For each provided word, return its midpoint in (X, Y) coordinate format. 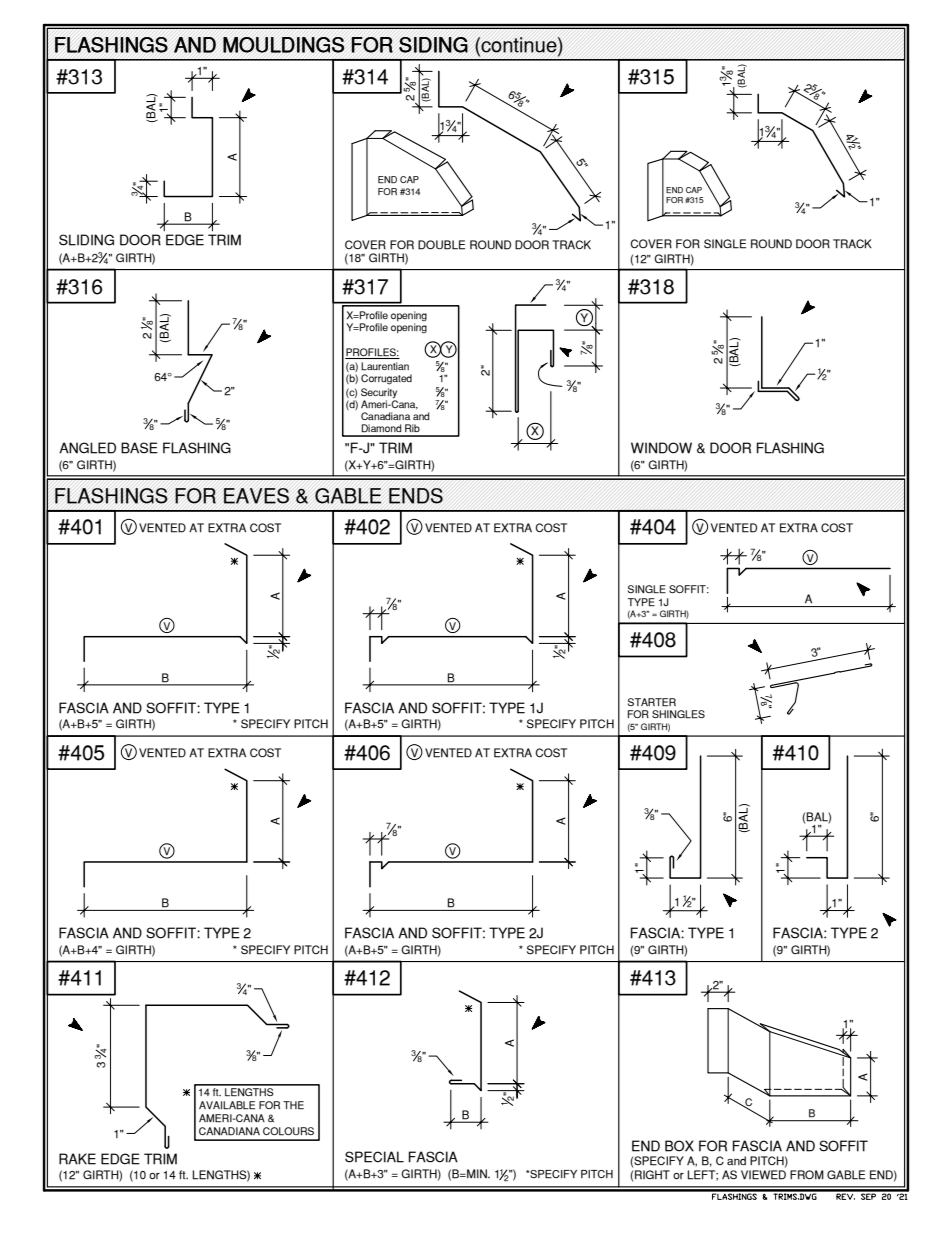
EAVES (256, 496)
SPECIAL (374, 1157)
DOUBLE (441, 245)
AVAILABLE (227, 1105)
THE (293, 1105)
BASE (139, 448)
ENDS (416, 496)
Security (379, 393)
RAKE (77, 1159)
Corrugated (386, 379)
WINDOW (661, 448)
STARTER (652, 702)
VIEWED (763, 1175)
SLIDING (86, 240)
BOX (679, 1146)
